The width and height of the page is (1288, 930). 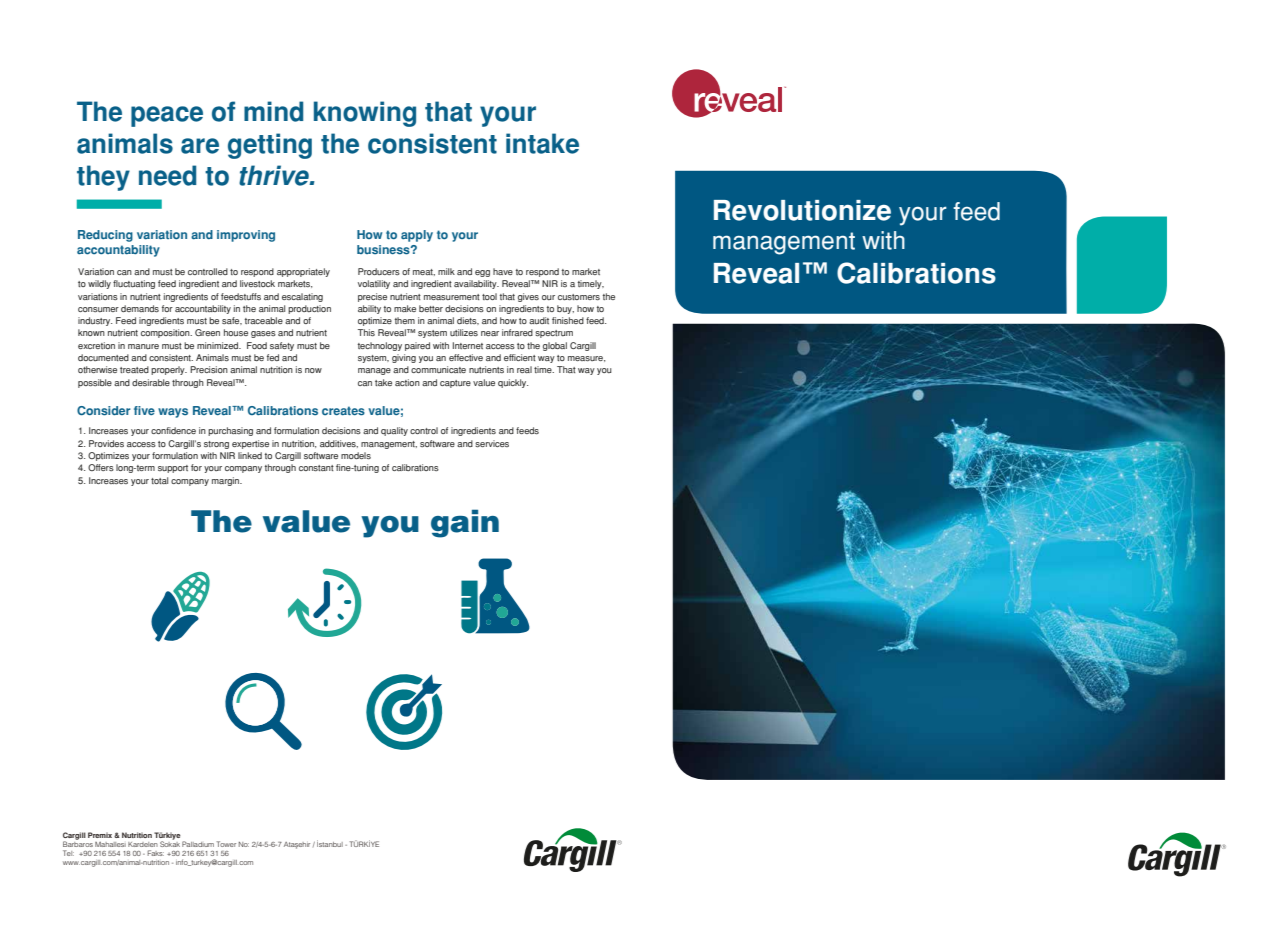 I want to click on global, so click(x=555, y=346).
